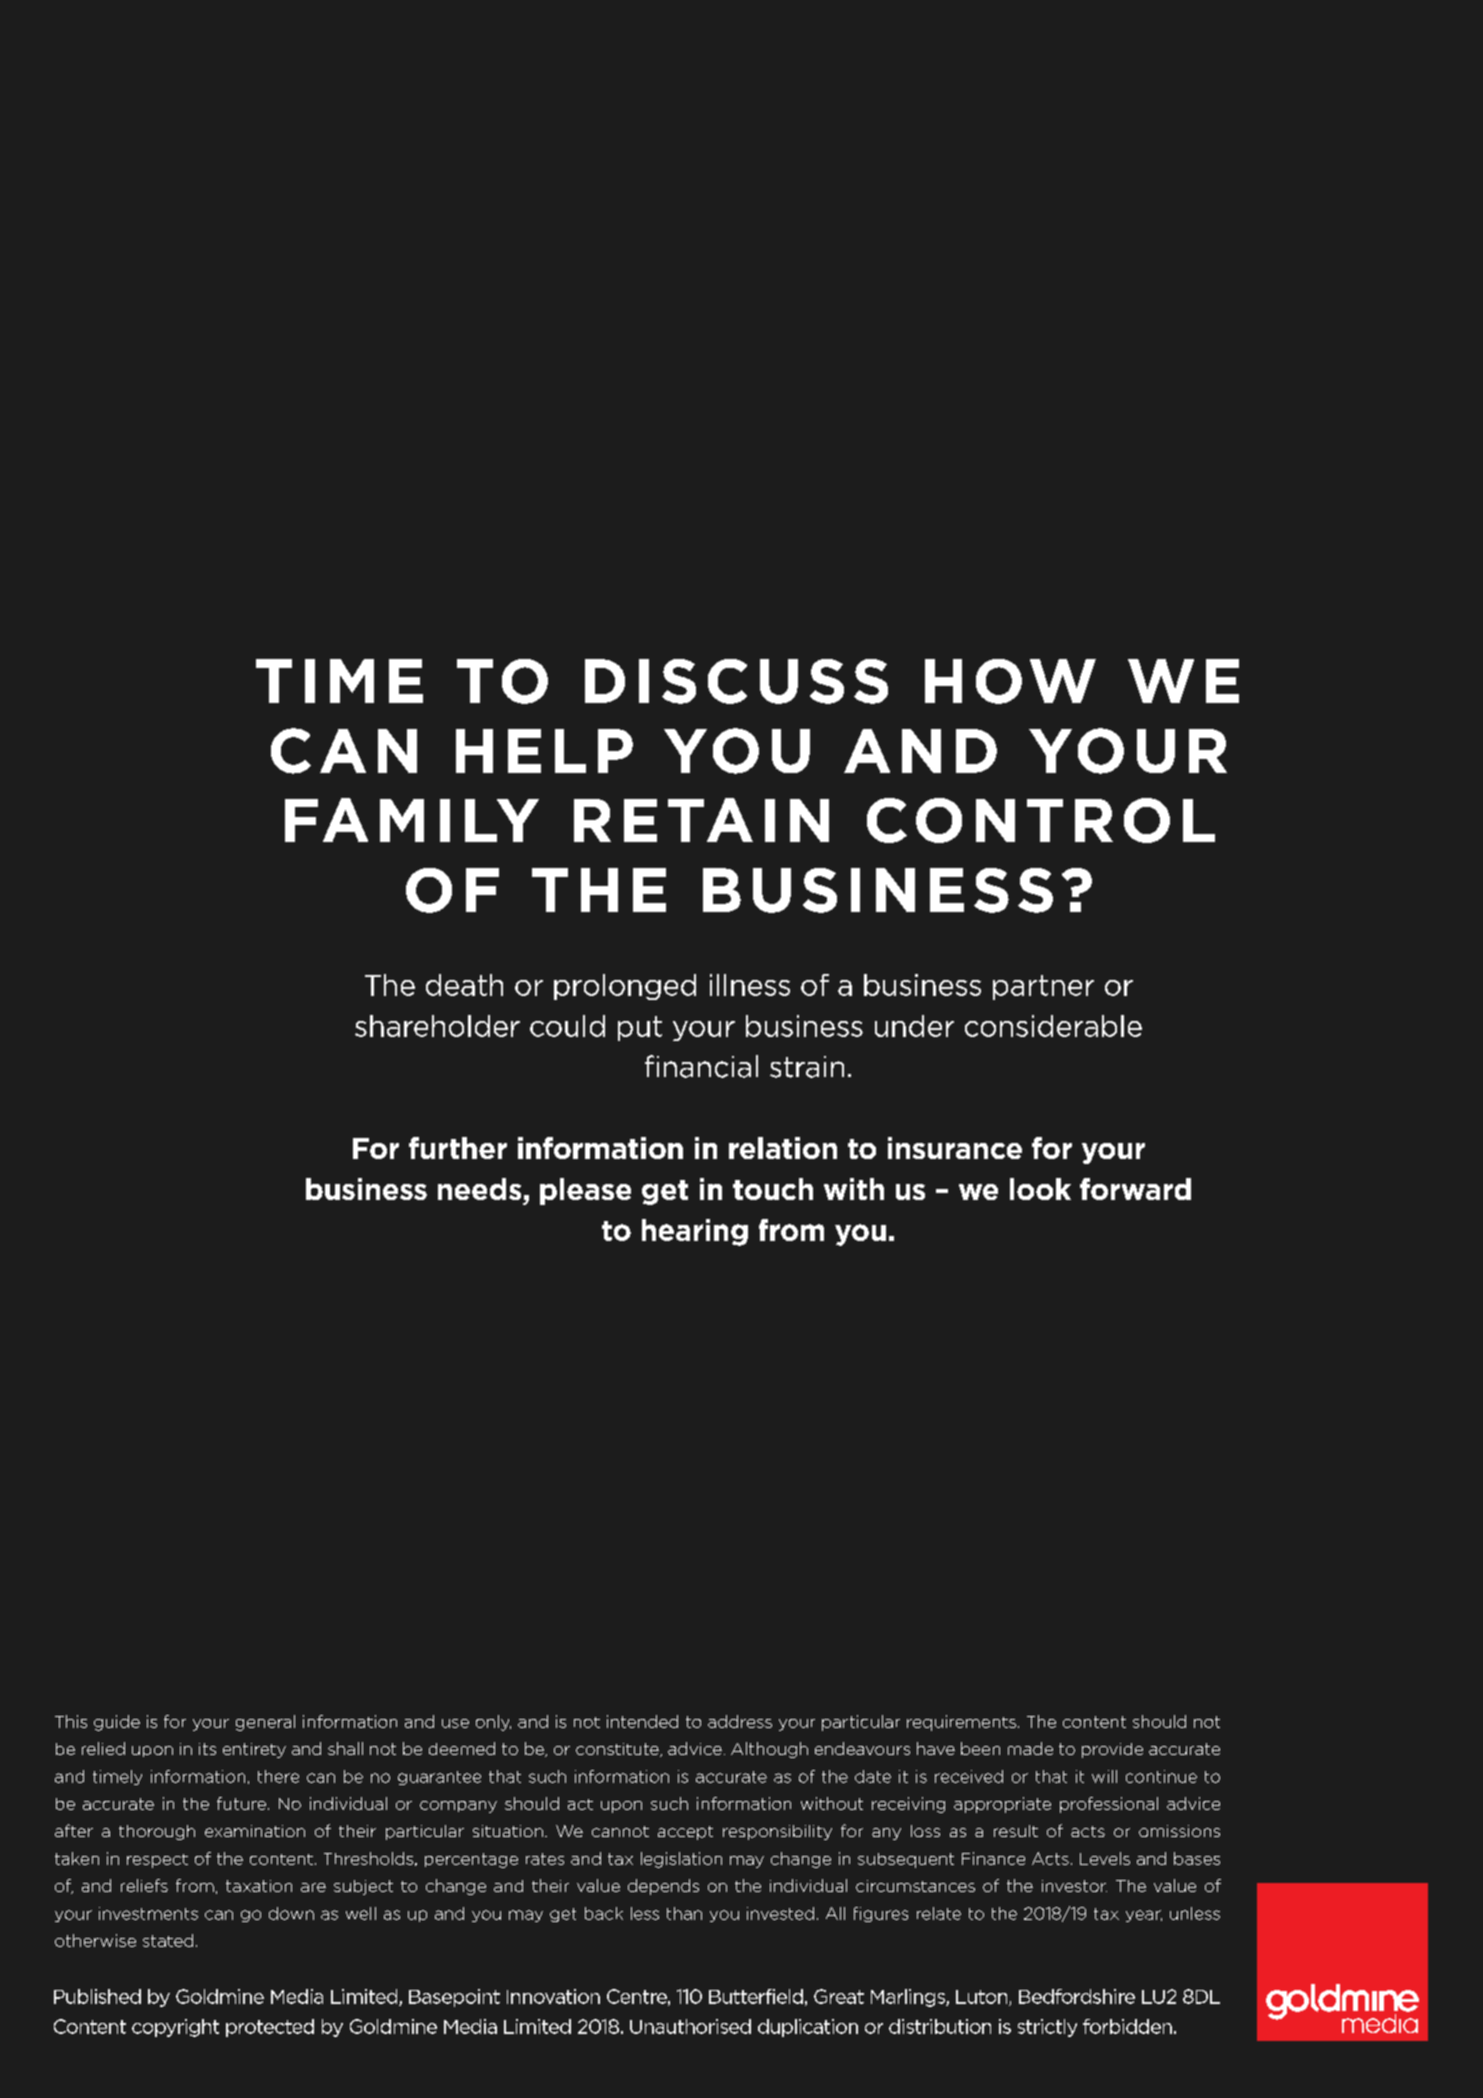 The image size is (1483, 2098). Describe the element at coordinates (265, 1723) in the image. I see `general` at that location.
